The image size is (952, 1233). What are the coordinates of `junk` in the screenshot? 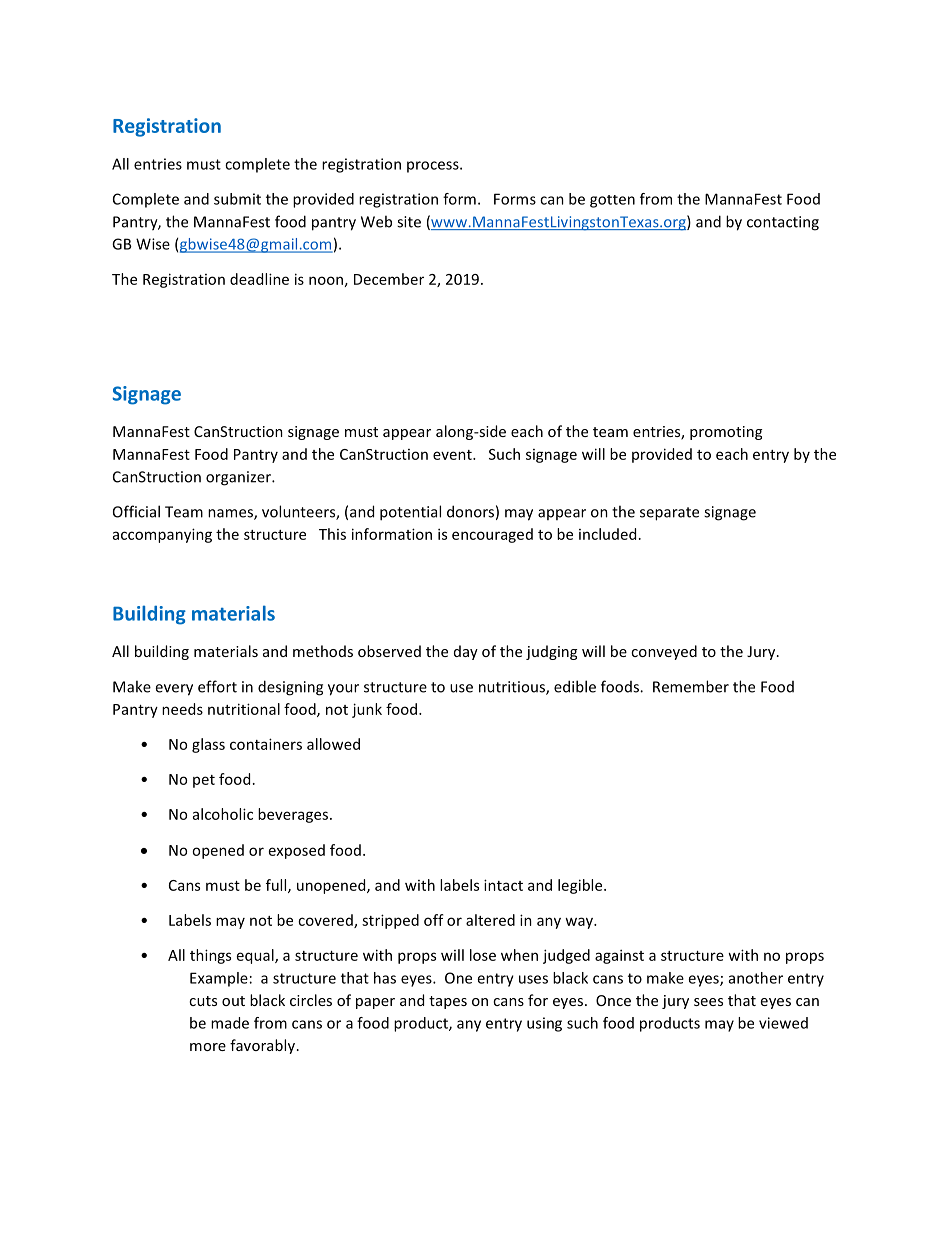 It's located at (367, 710).
